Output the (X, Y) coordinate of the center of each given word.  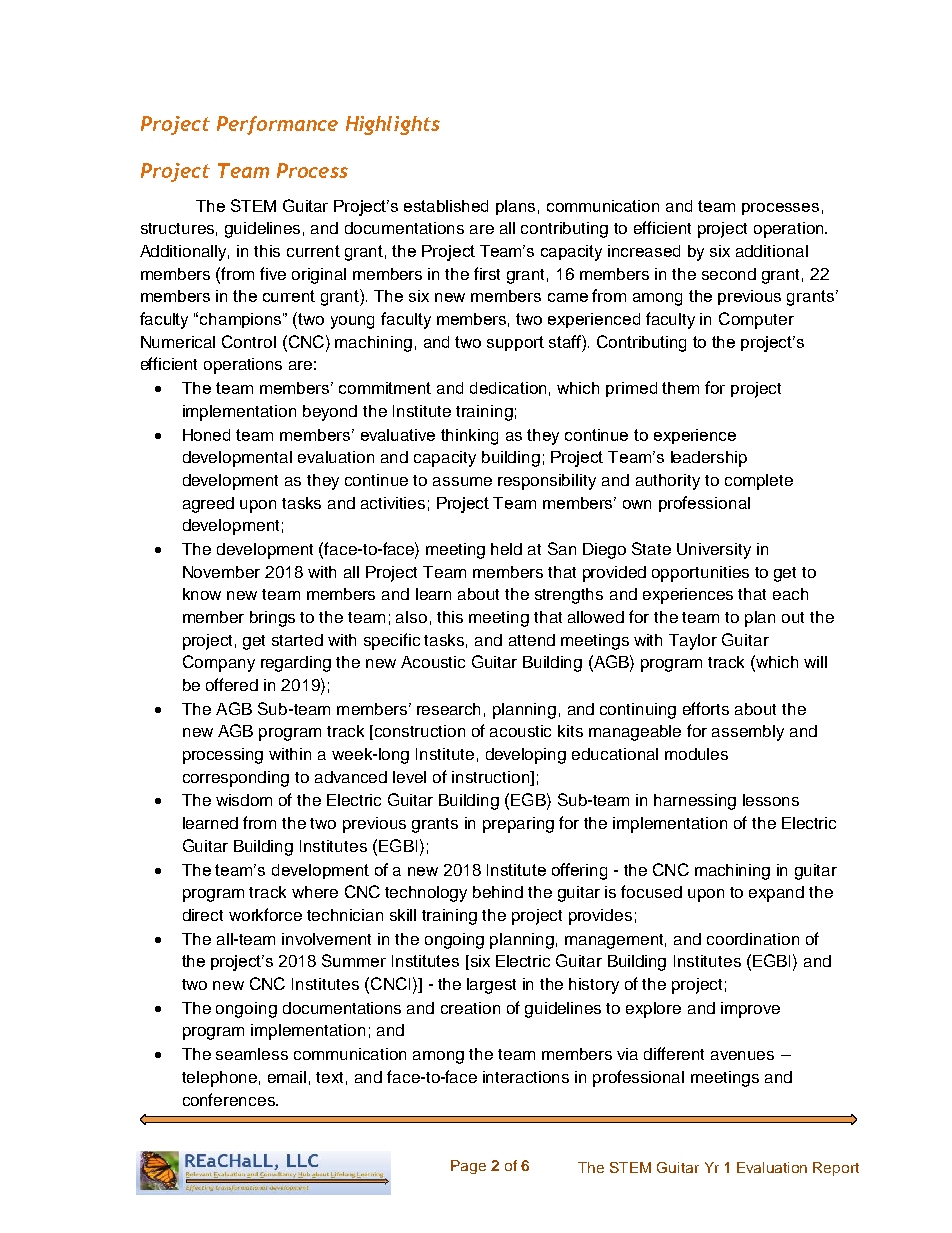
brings (272, 619)
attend (532, 640)
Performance (277, 125)
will (815, 662)
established (446, 206)
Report (836, 1169)
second (729, 274)
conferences (230, 1099)
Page (468, 1167)
